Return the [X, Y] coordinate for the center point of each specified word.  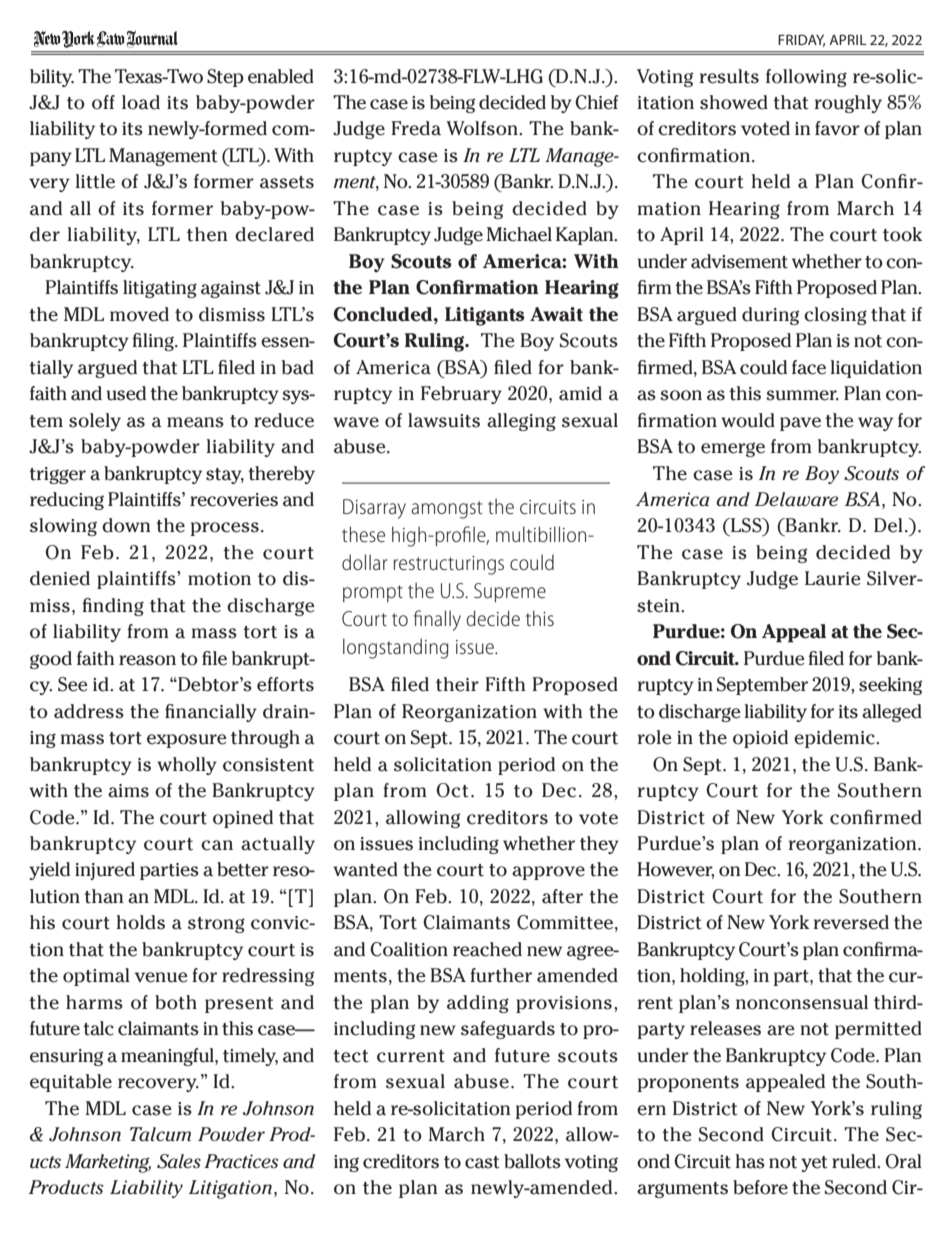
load [141, 102]
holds [140, 922]
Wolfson [483, 128]
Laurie [833, 578]
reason [147, 660]
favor [837, 128]
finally [437, 620]
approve [548, 873]
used [126, 393]
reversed [851, 922]
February [461, 395]
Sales [179, 1161]
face [809, 367]
